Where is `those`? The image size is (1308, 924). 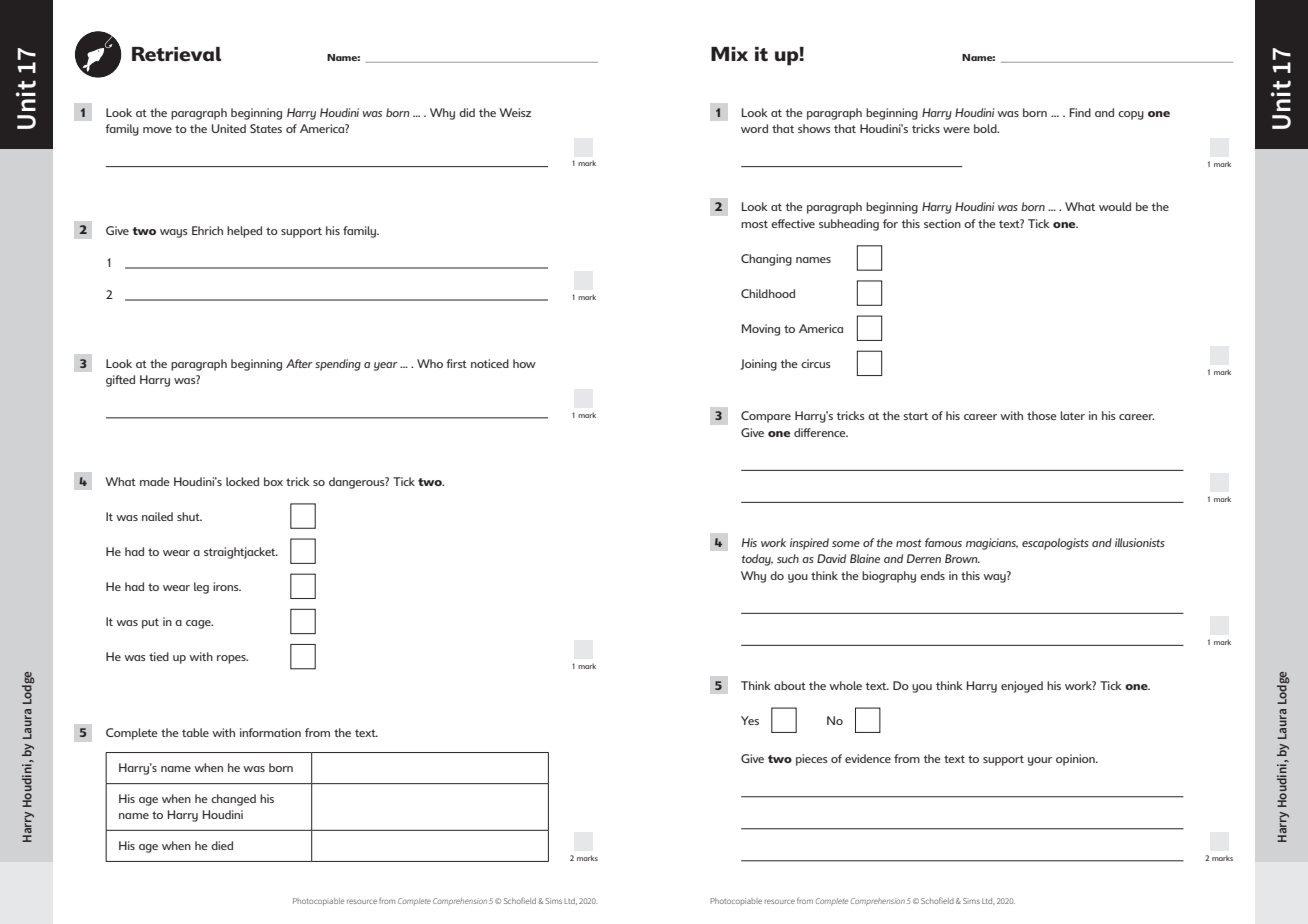 those is located at coordinates (1042, 415).
